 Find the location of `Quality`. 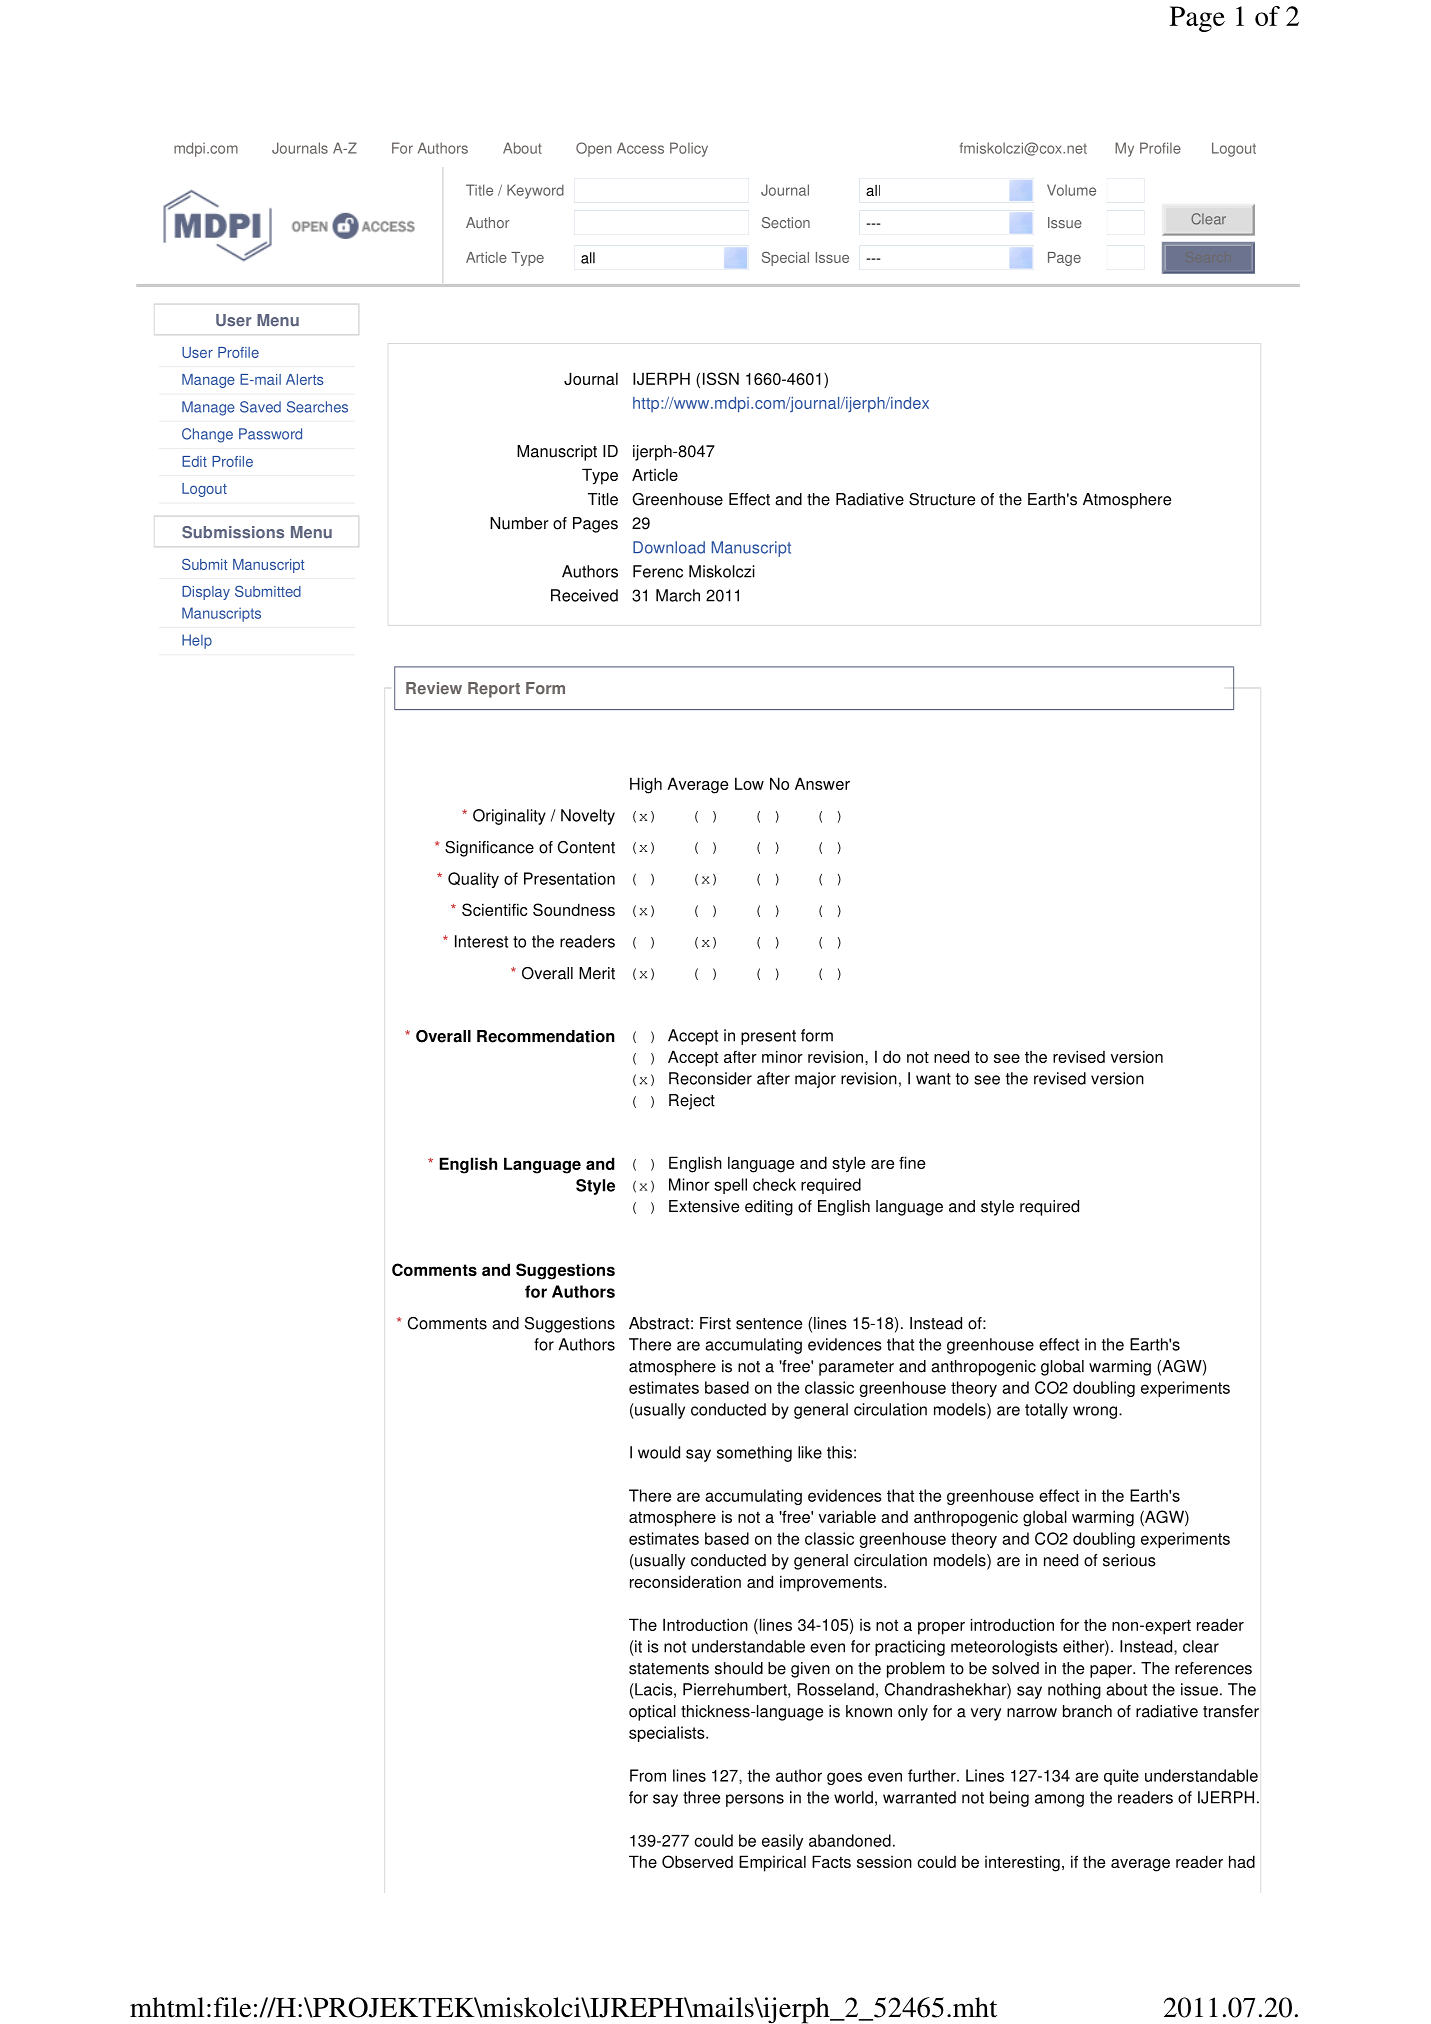

Quality is located at coordinates (473, 880).
